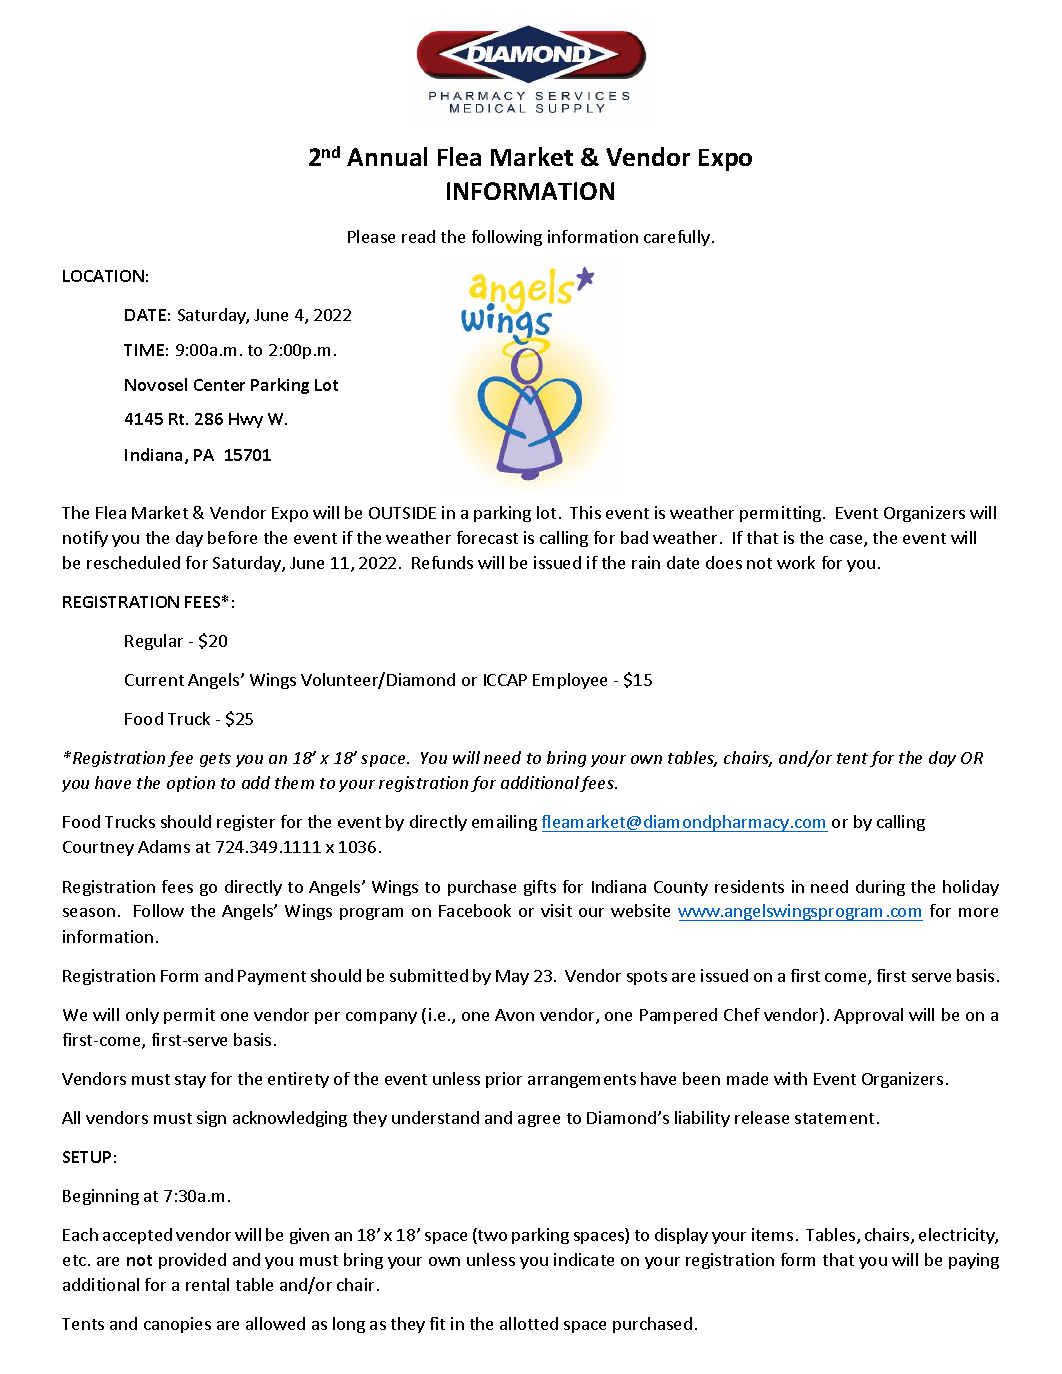 Image resolution: width=1062 pixels, height=1374 pixels. I want to click on during, so click(880, 888).
